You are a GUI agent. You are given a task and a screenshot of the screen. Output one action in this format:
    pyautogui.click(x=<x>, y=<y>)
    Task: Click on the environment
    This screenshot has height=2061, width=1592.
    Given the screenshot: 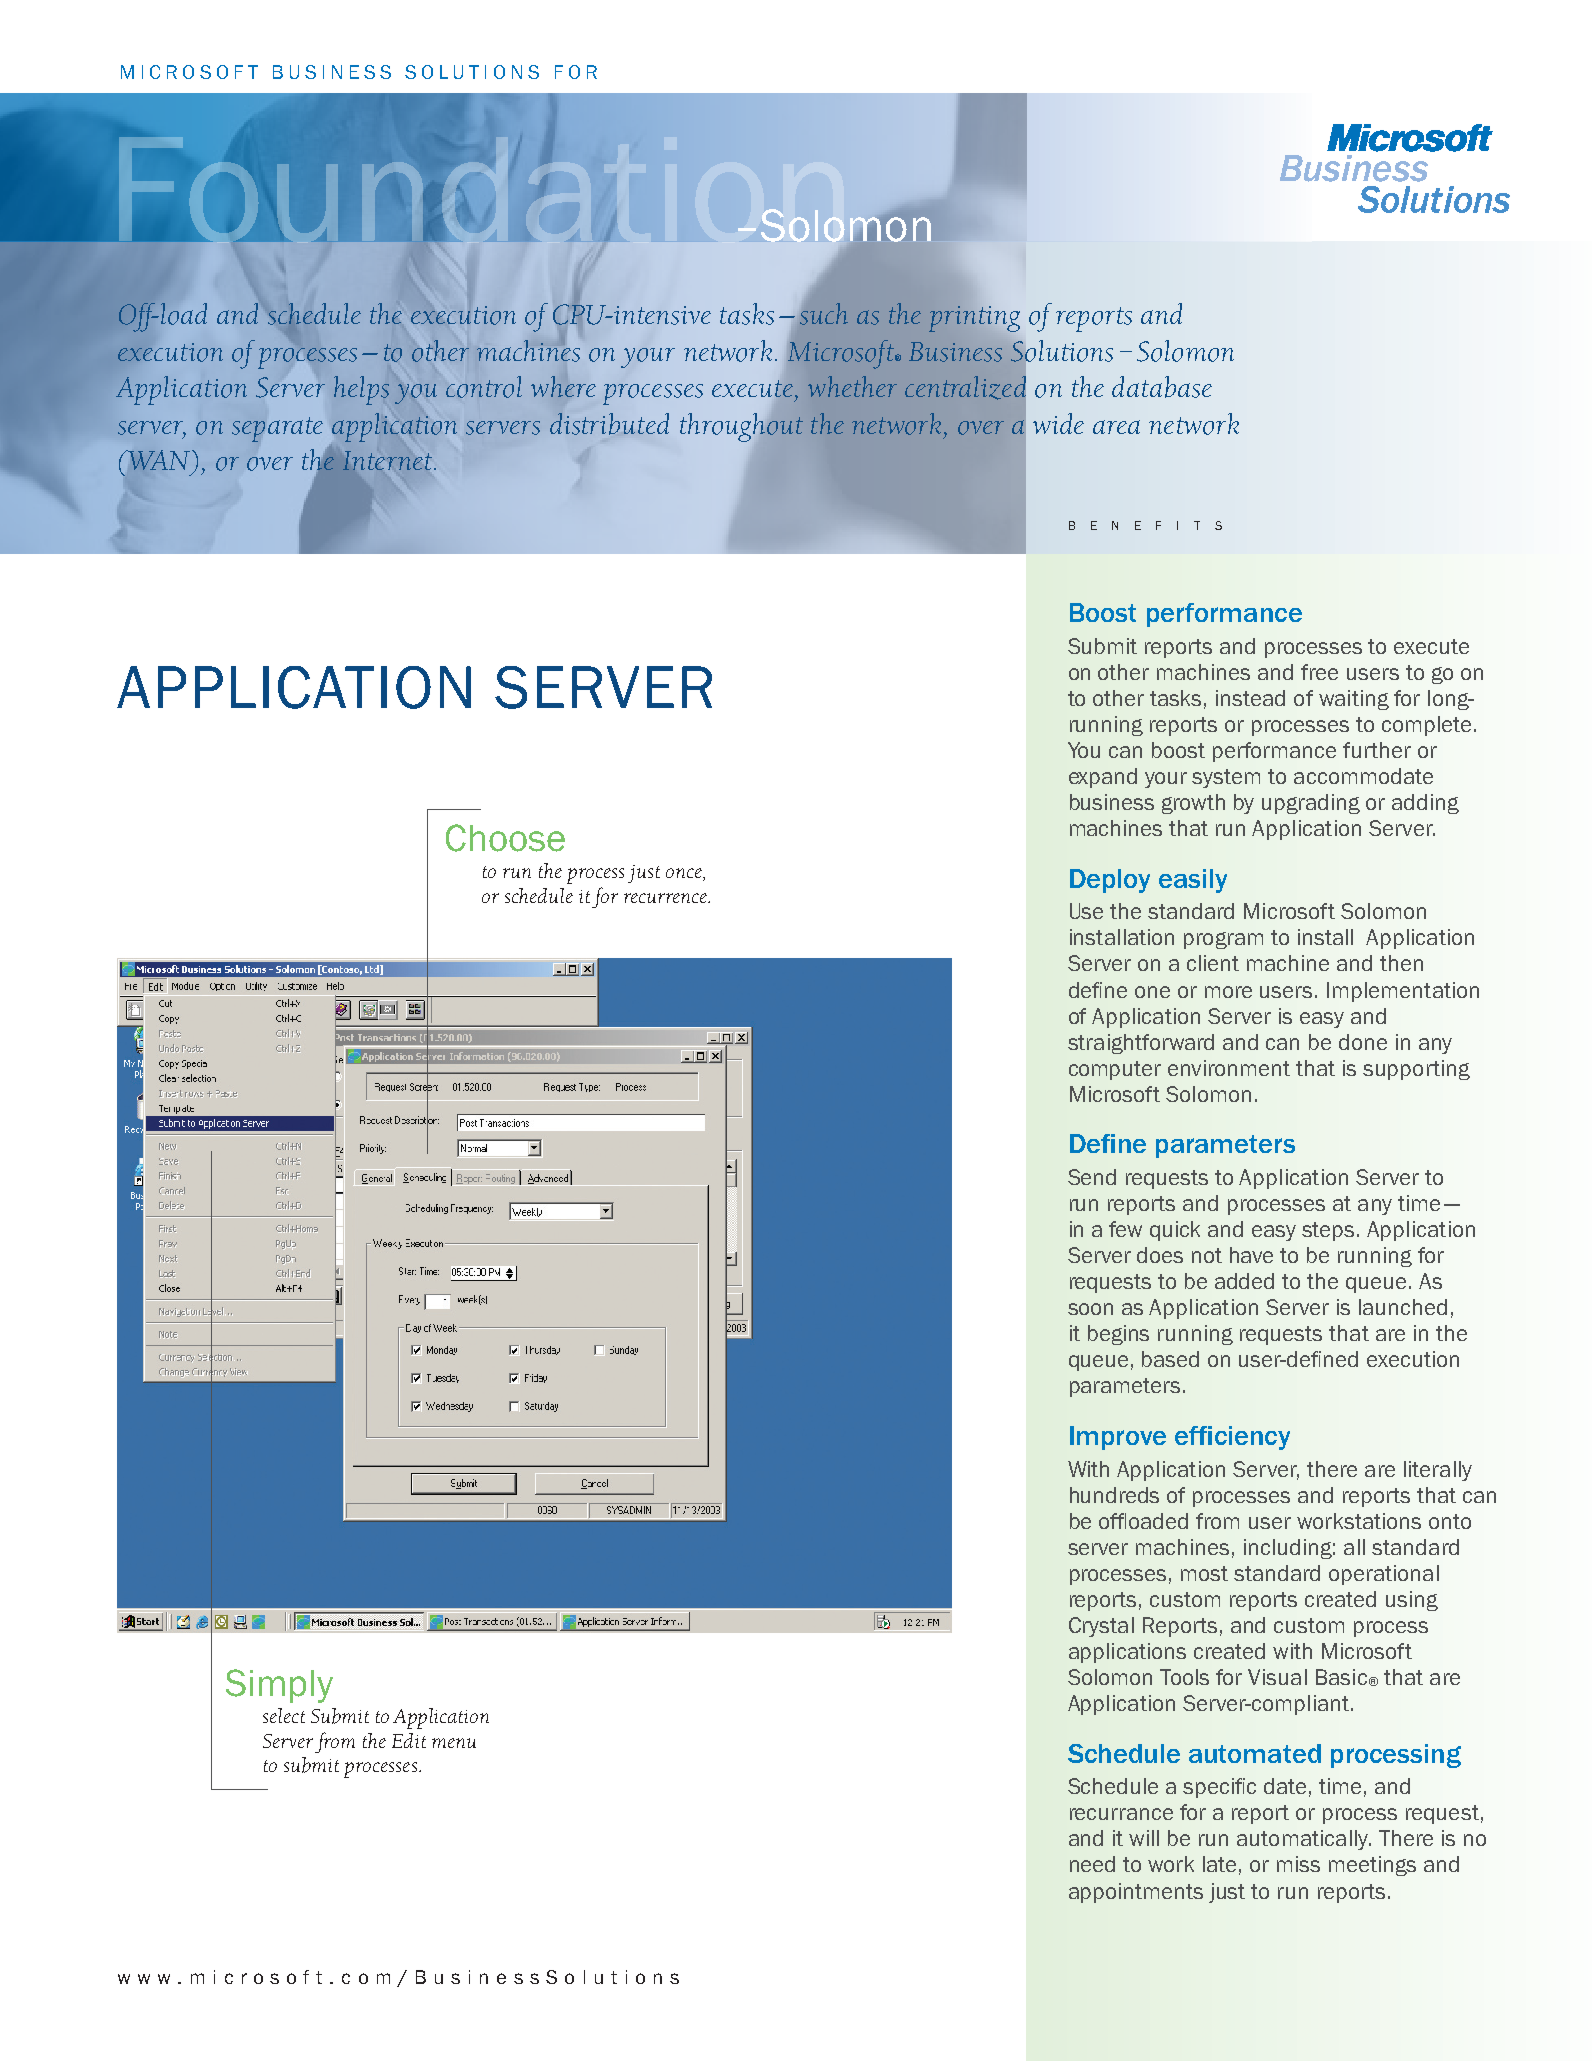 What is the action you would take?
    pyautogui.click(x=1229, y=1068)
